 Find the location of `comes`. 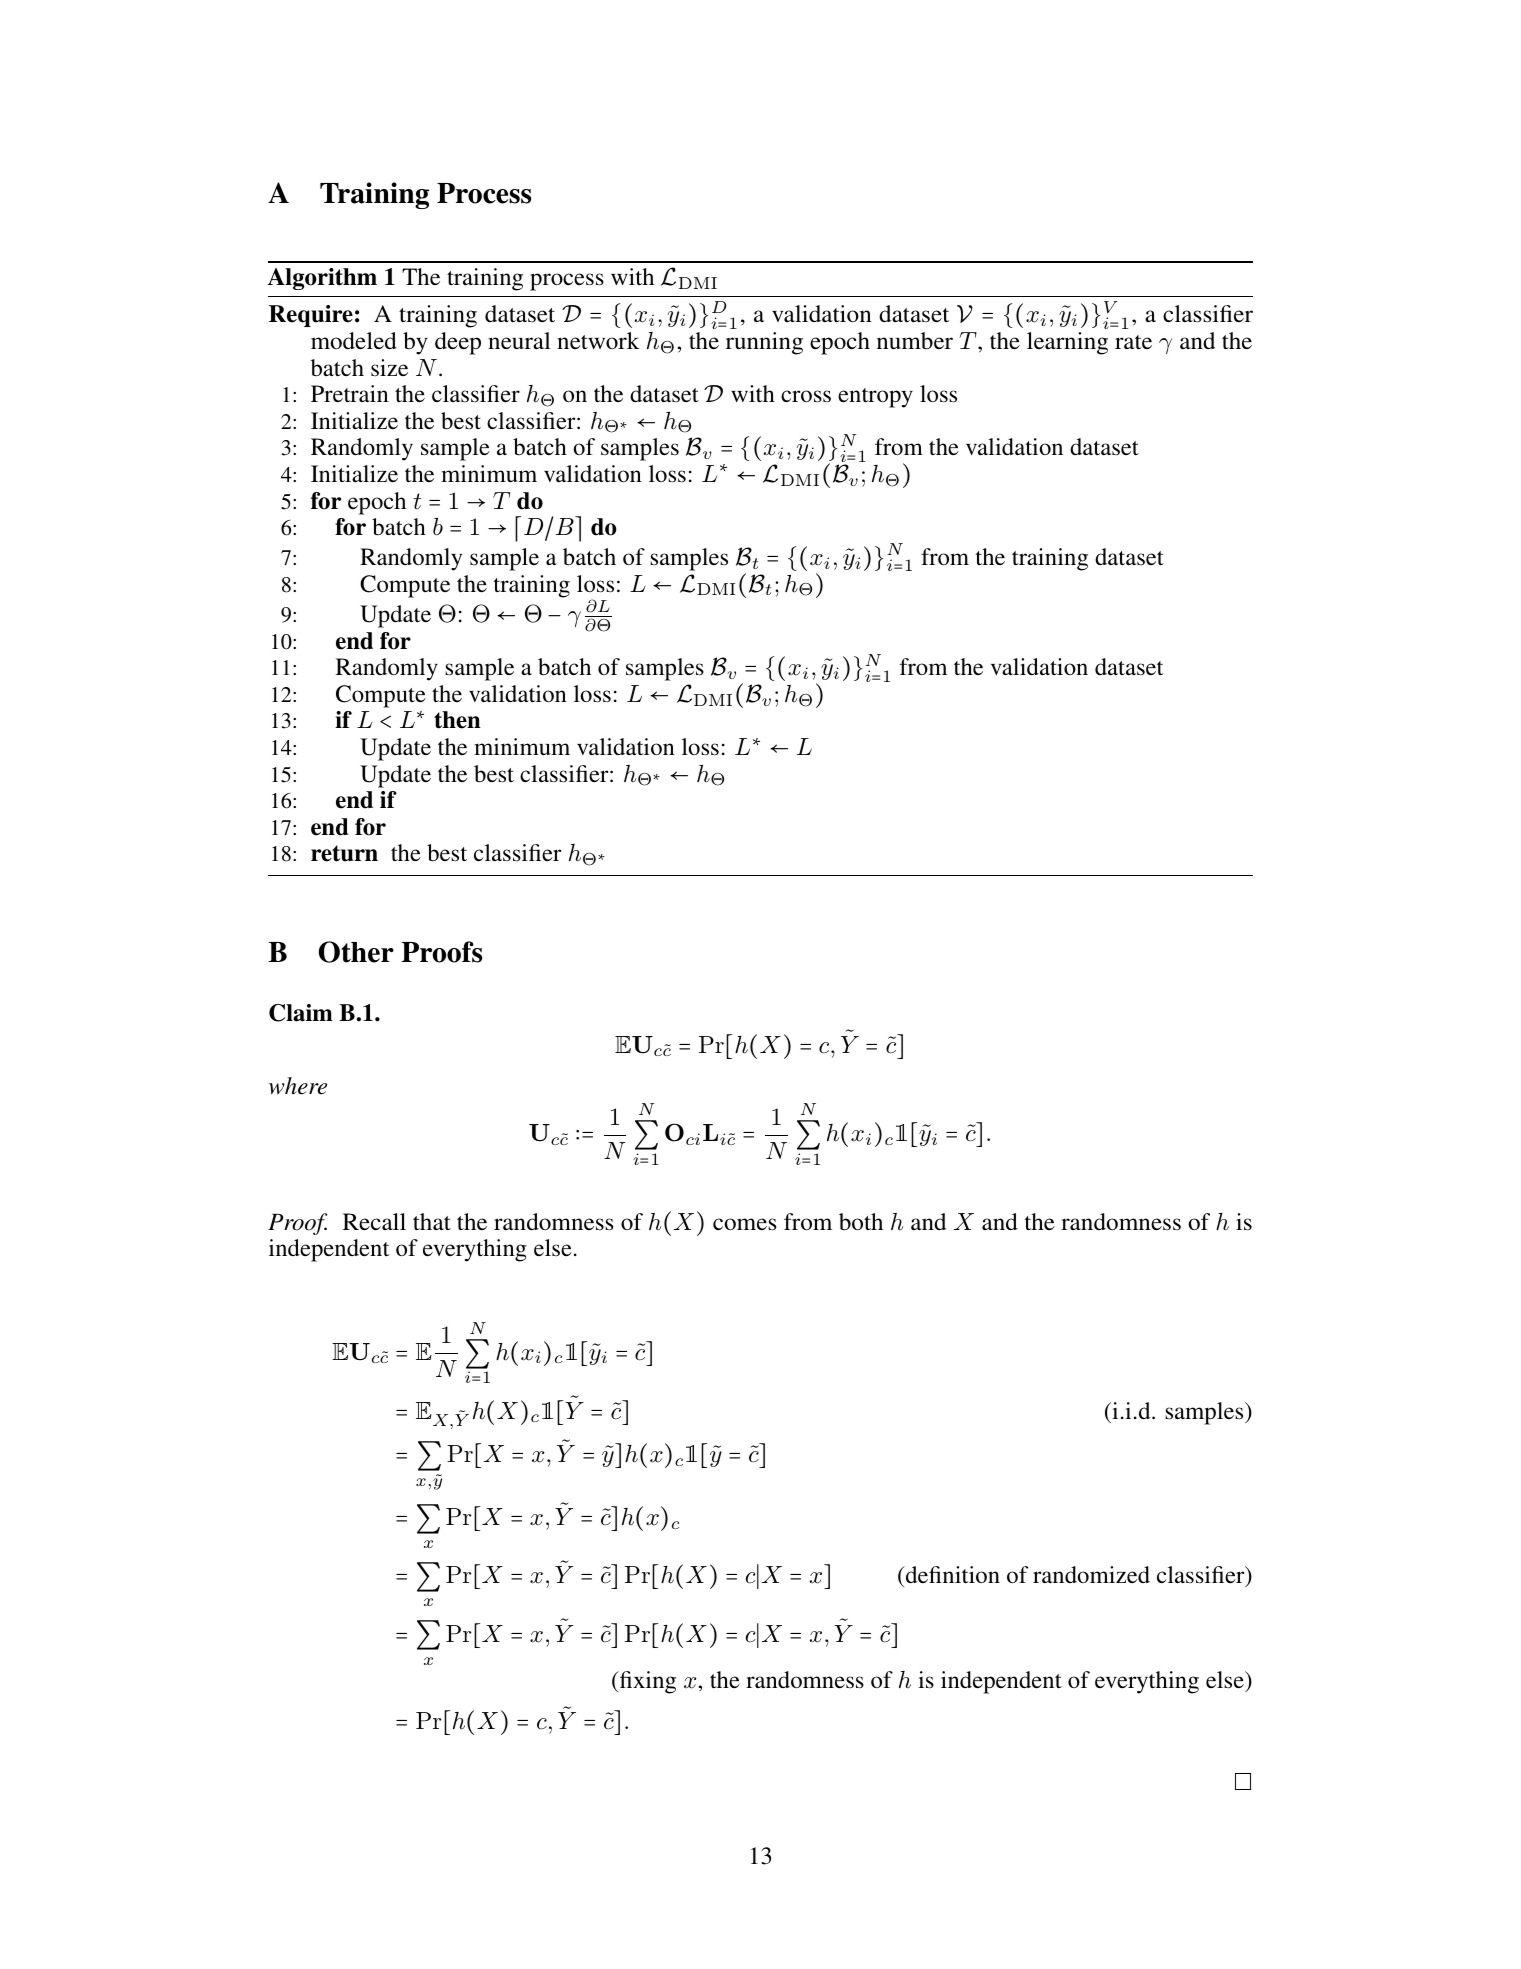

comes is located at coordinates (744, 1224).
